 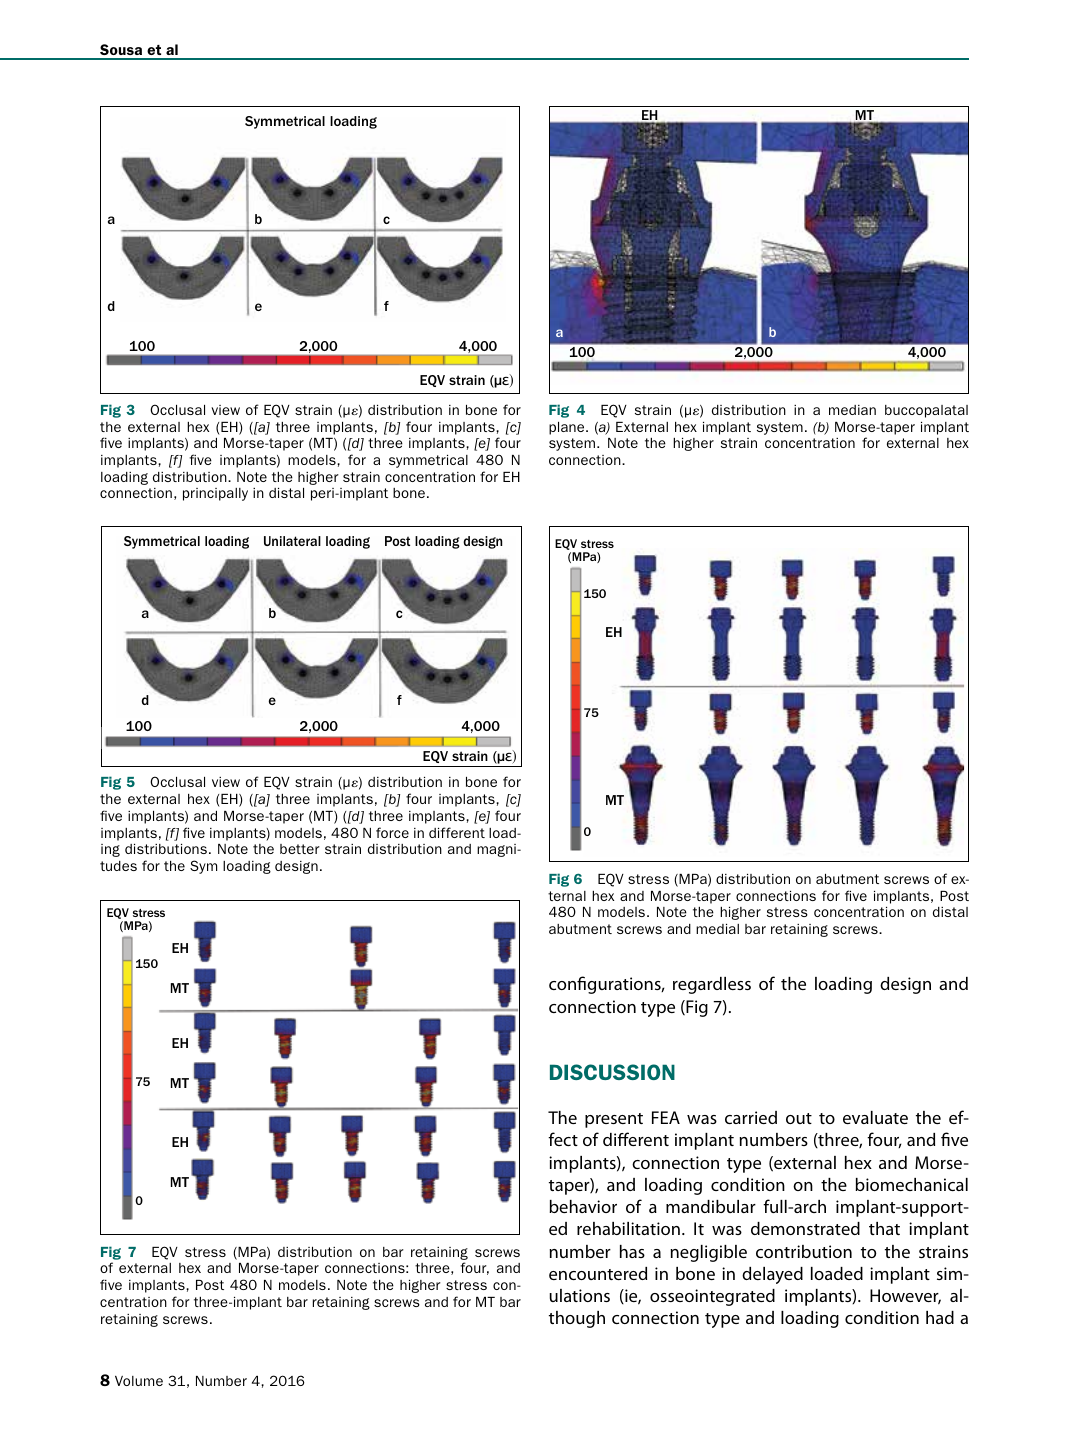 What do you see at coordinates (139, 1381) in the screenshot?
I see `Volume` at bounding box center [139, 1381].
